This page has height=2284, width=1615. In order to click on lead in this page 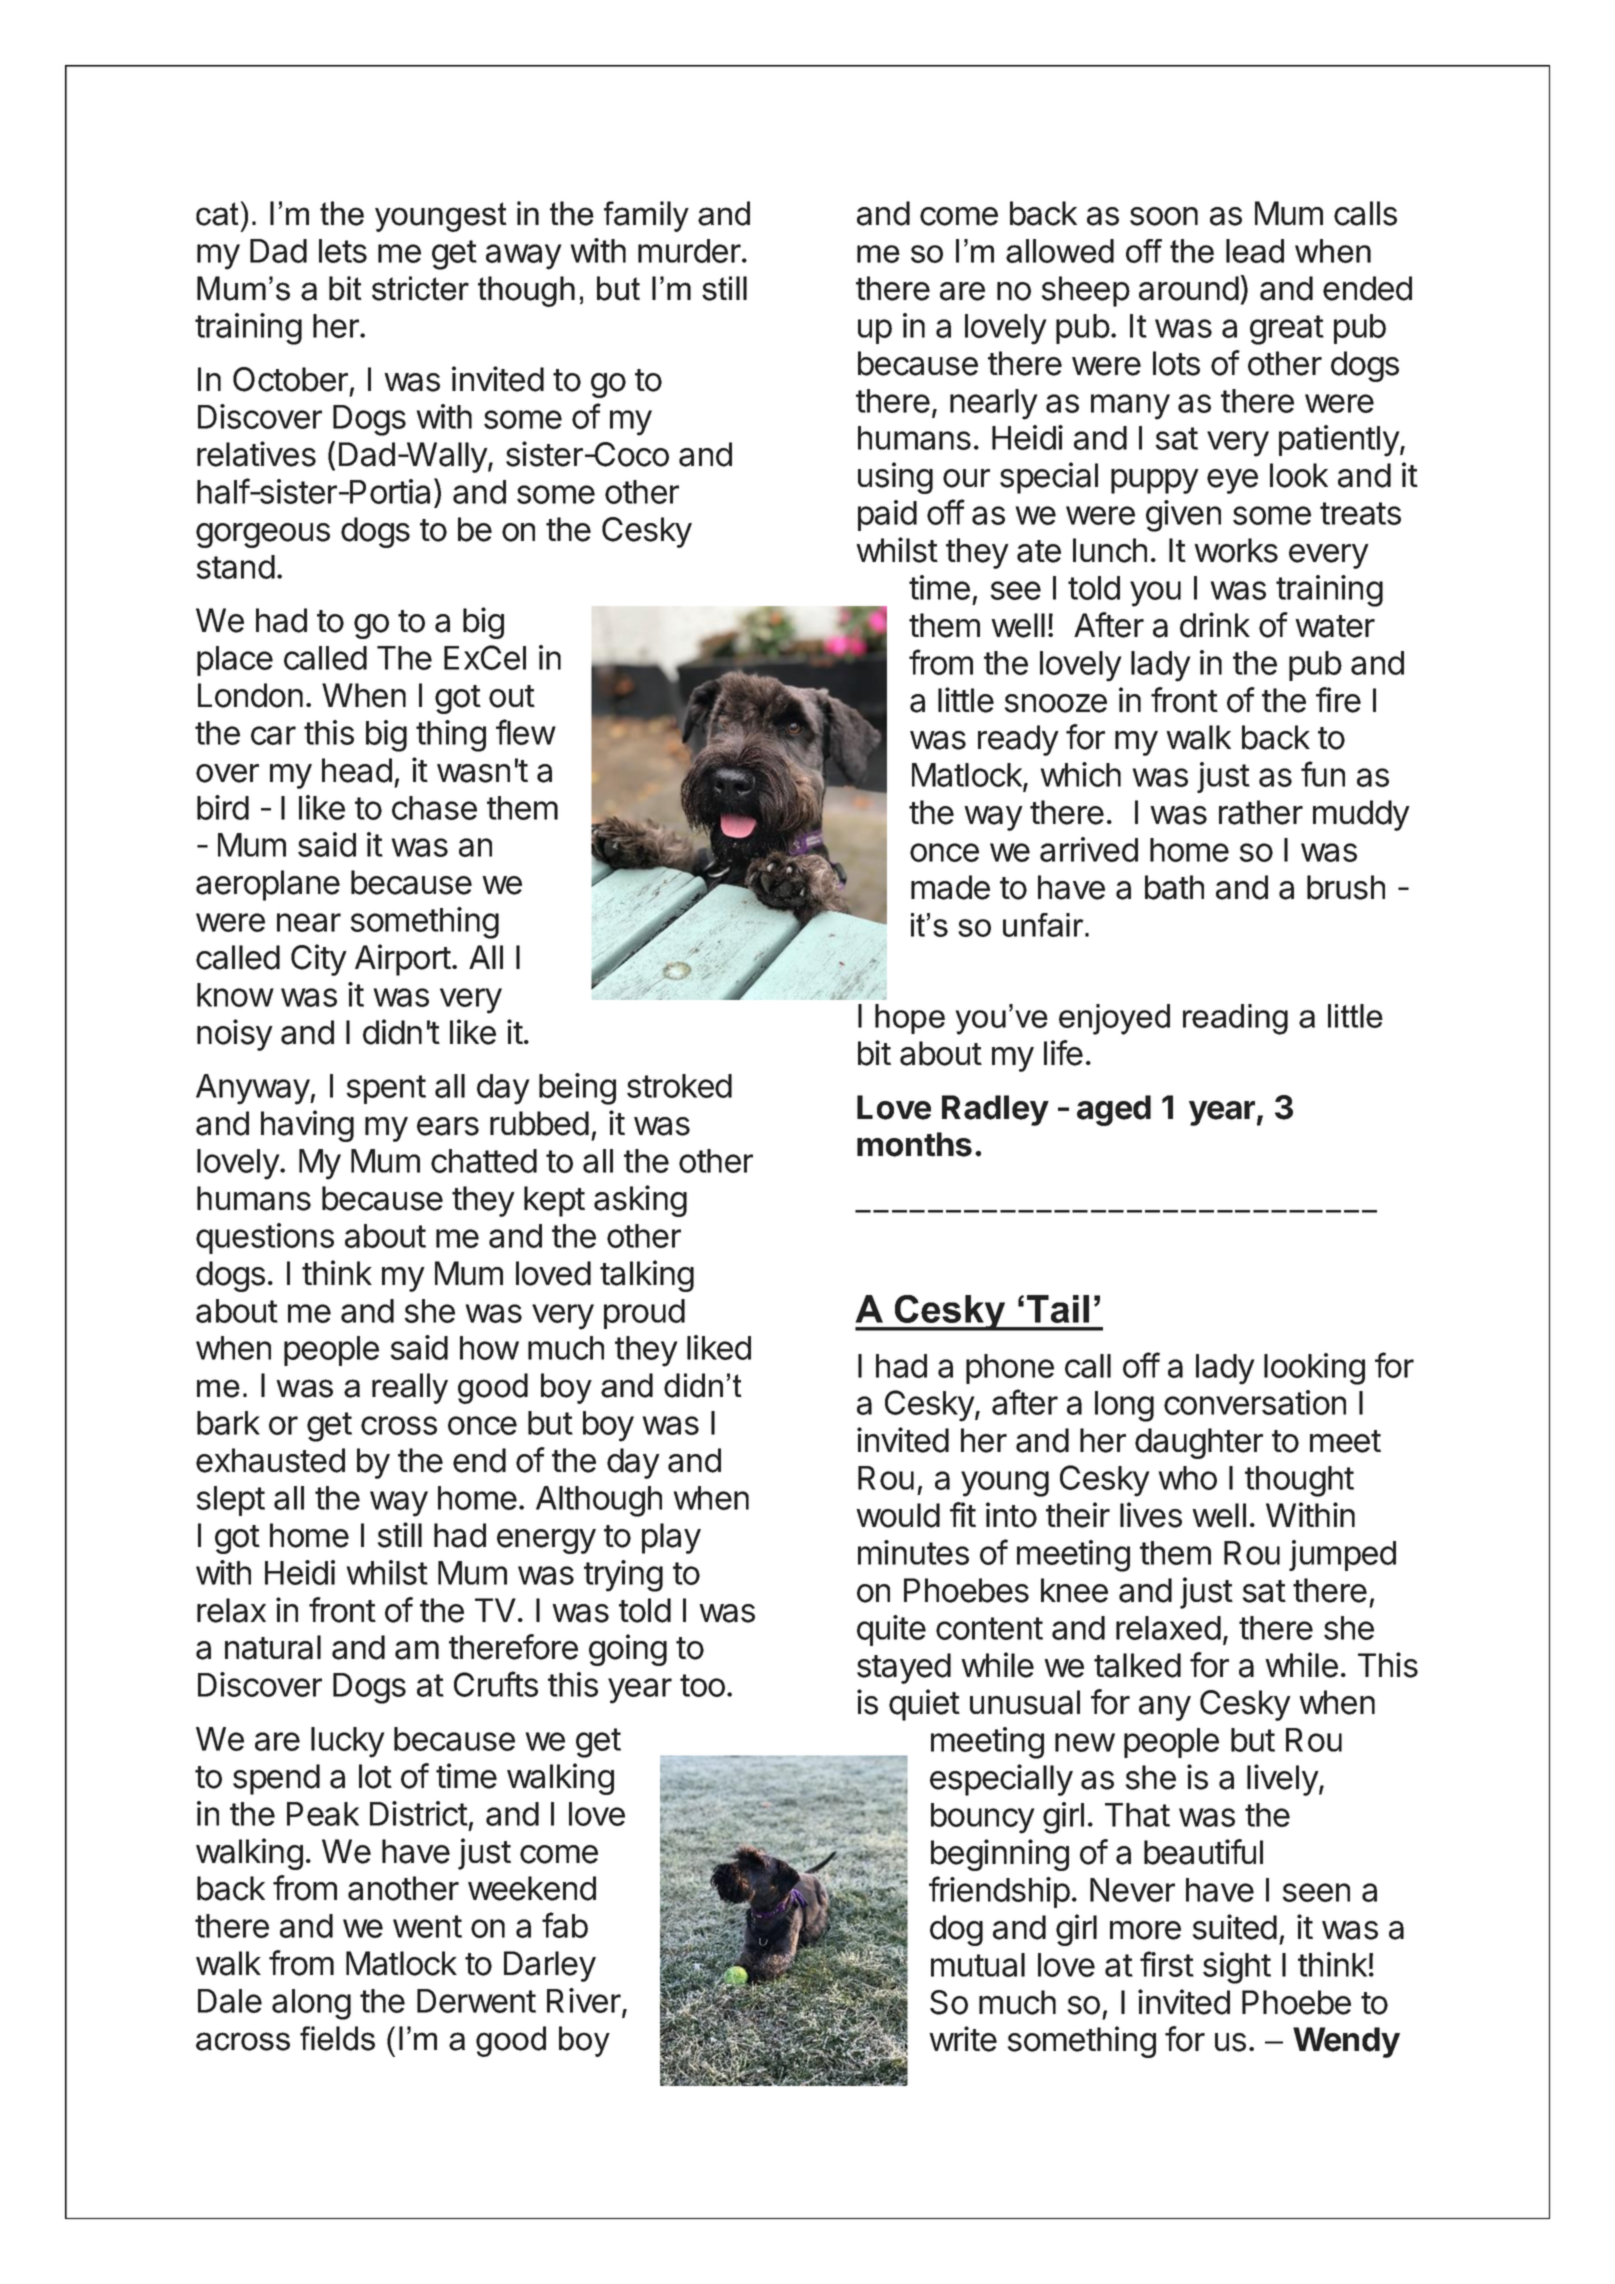, I will do `click(1255, 251)`.
